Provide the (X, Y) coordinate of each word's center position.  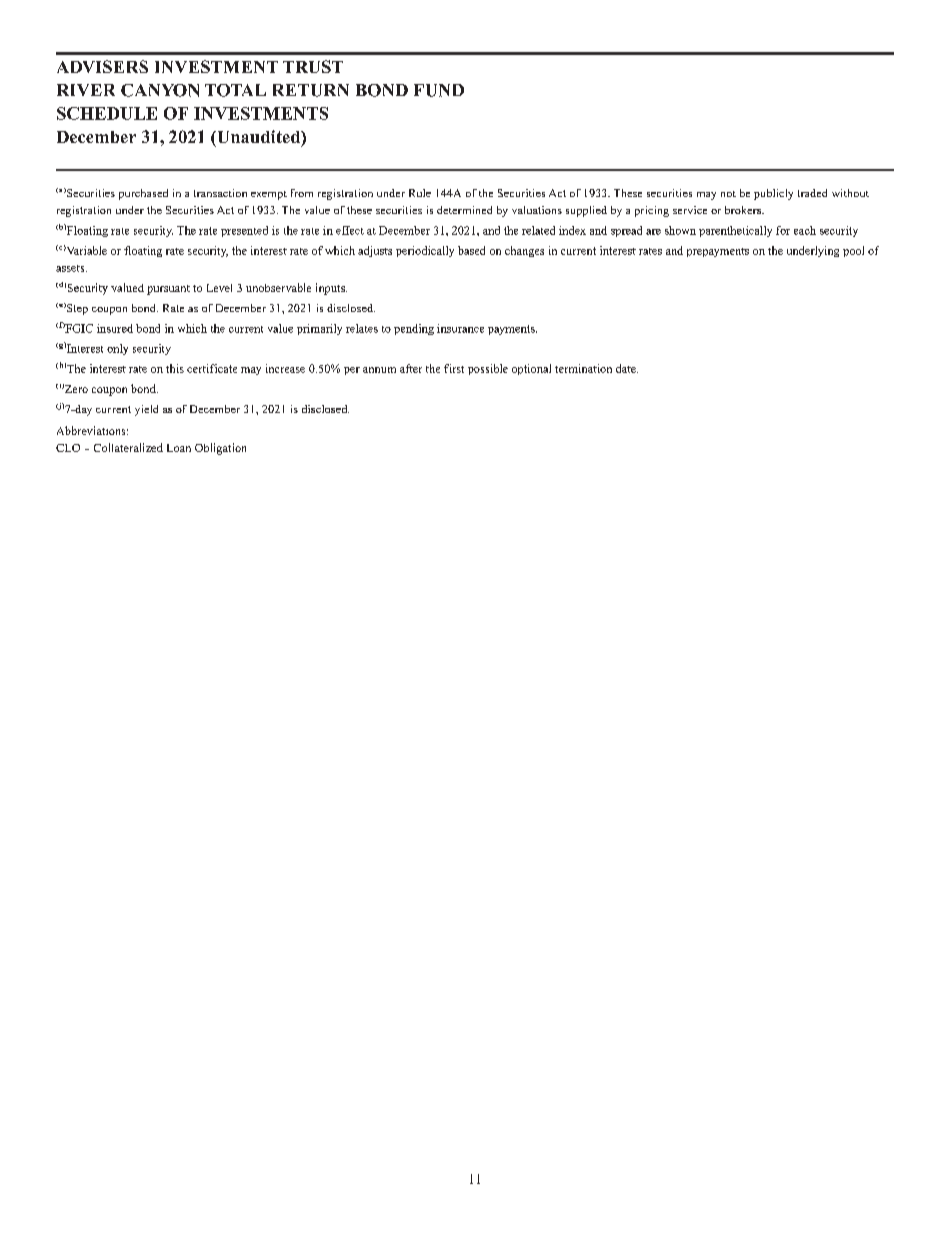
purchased (143, 194)
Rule (420, 193)
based (471, 250)
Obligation (220, 449)
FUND (439, 90)
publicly (773, 194)
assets (71, 268)
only (117, 349)
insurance (460, 328)
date (627, 368)
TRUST (313, 66)
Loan (179, 448)
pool (853, 251)
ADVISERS (102, 66)
